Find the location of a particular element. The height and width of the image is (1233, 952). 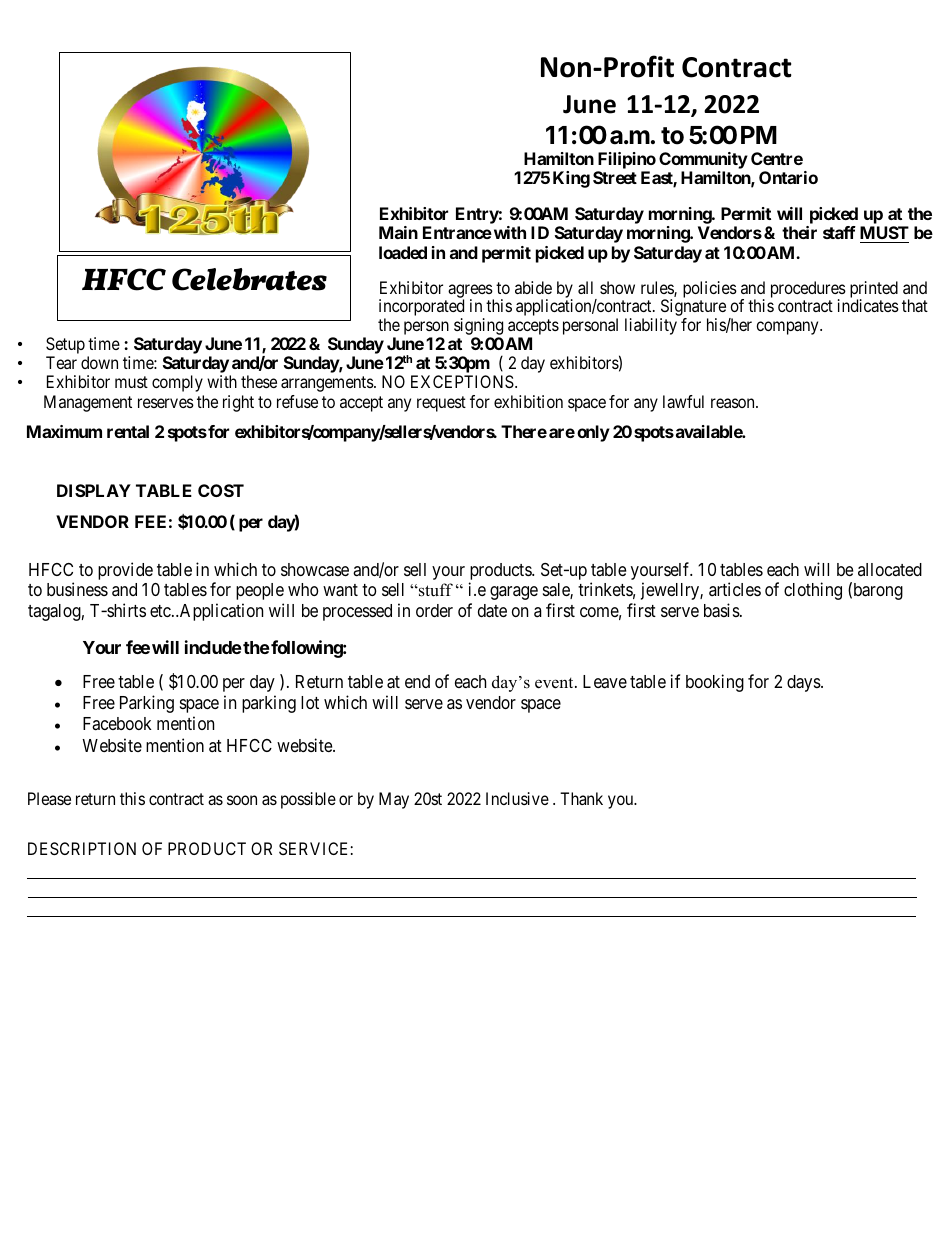

only is located at coordinates (593, 433).
